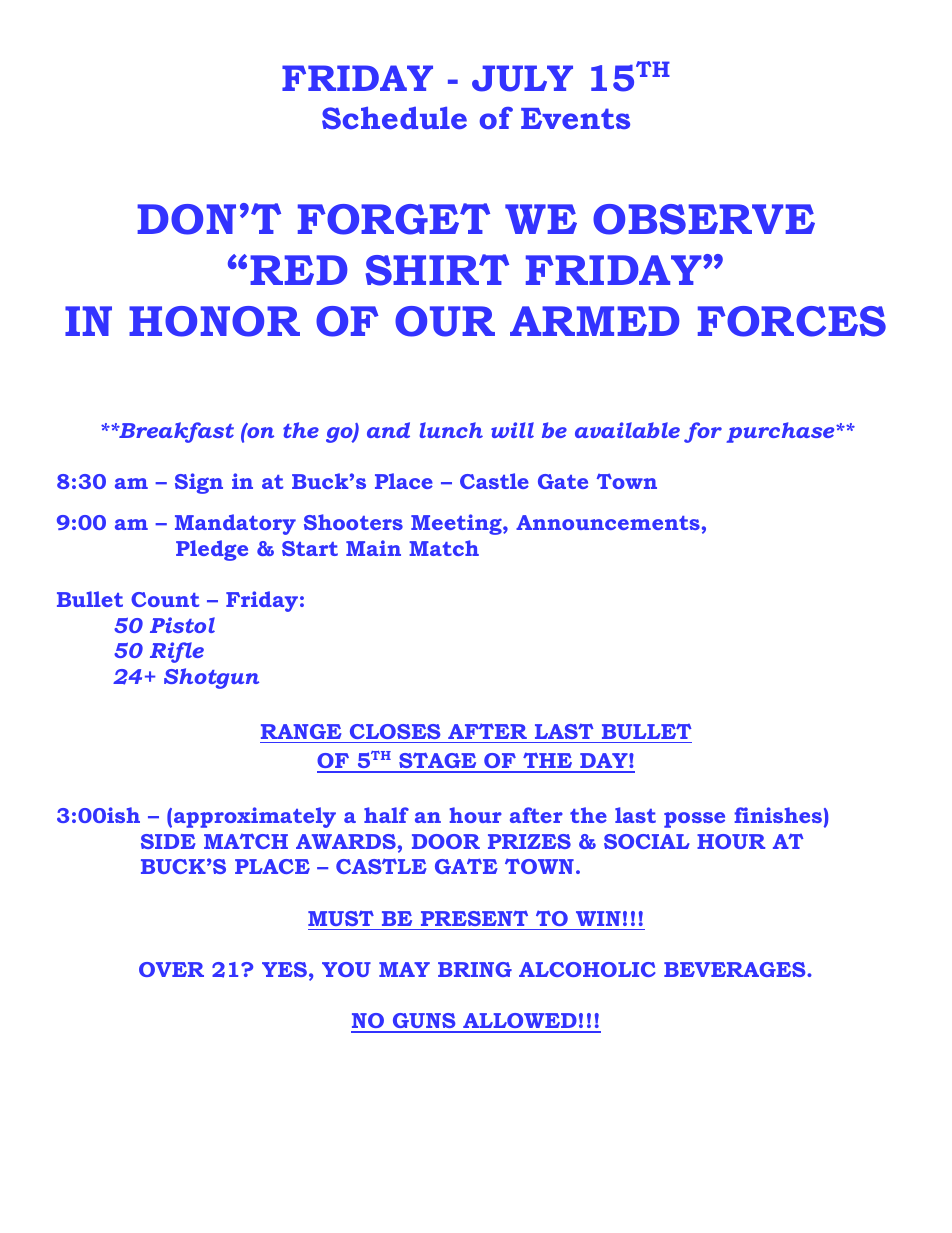 Image resolution: width=952 pixels, height=1233 pixels. I want to click on Schedule, so click(394, 117).
